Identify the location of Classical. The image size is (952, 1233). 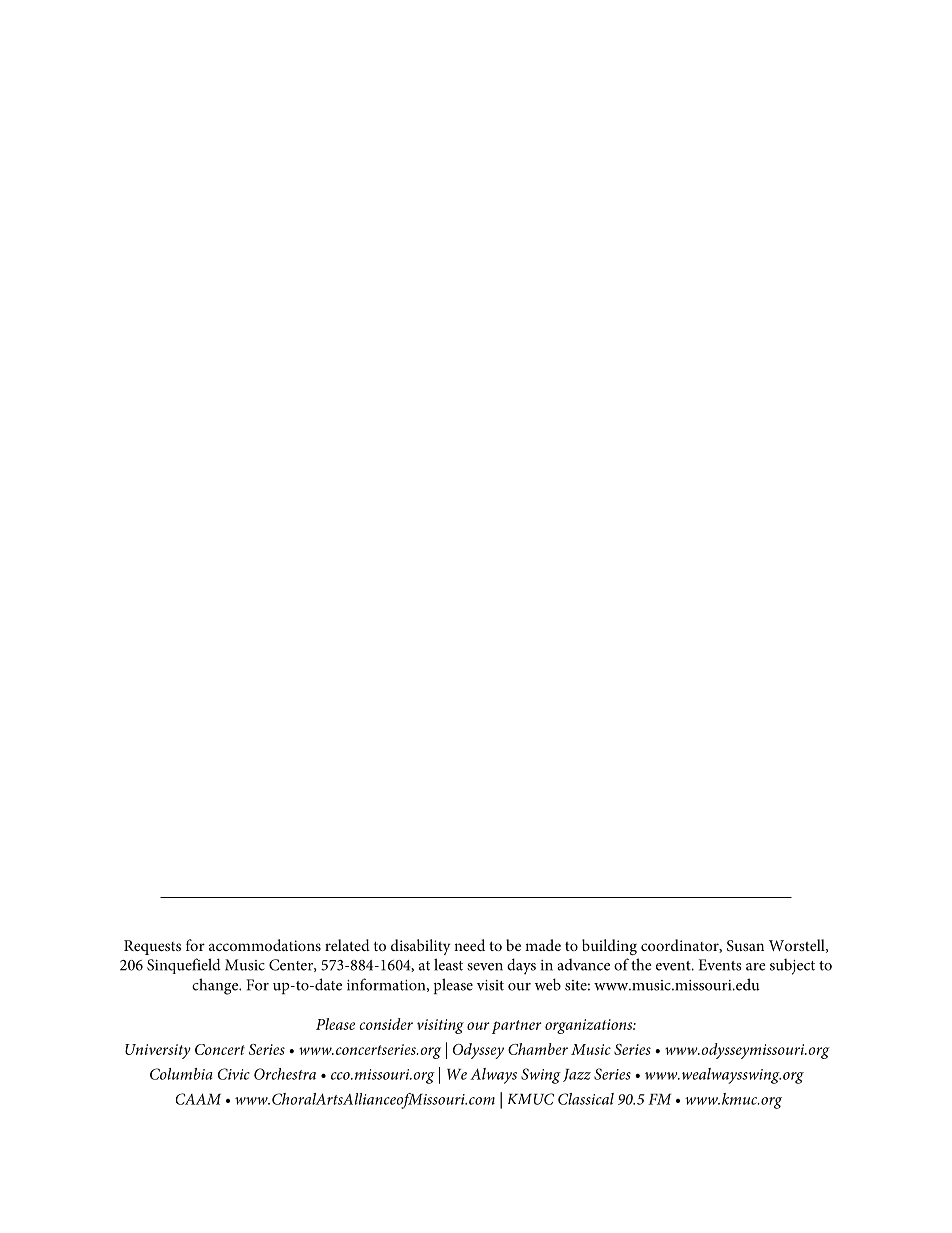
(586, 1099).
